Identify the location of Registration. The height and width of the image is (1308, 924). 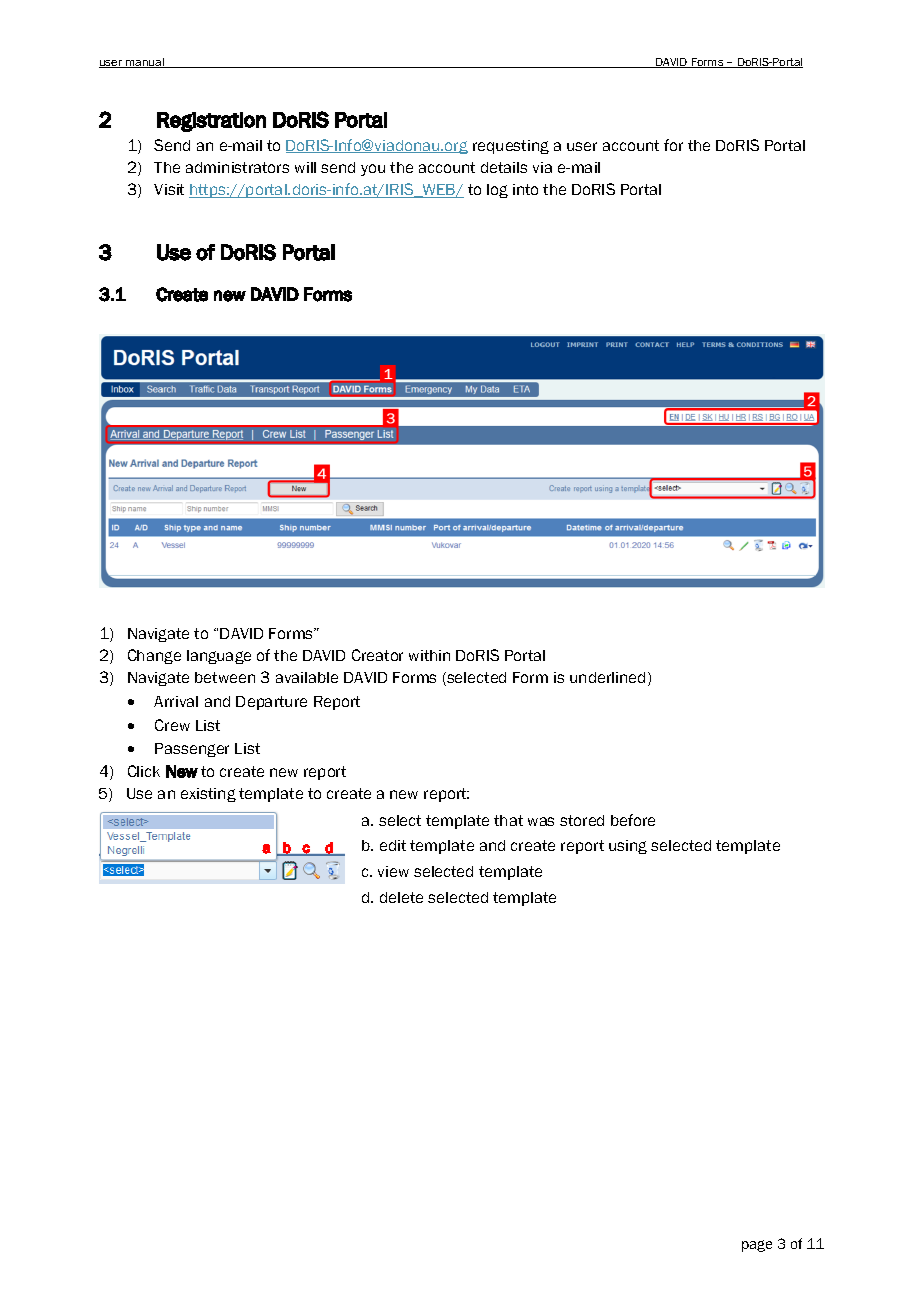
(211, 122).
